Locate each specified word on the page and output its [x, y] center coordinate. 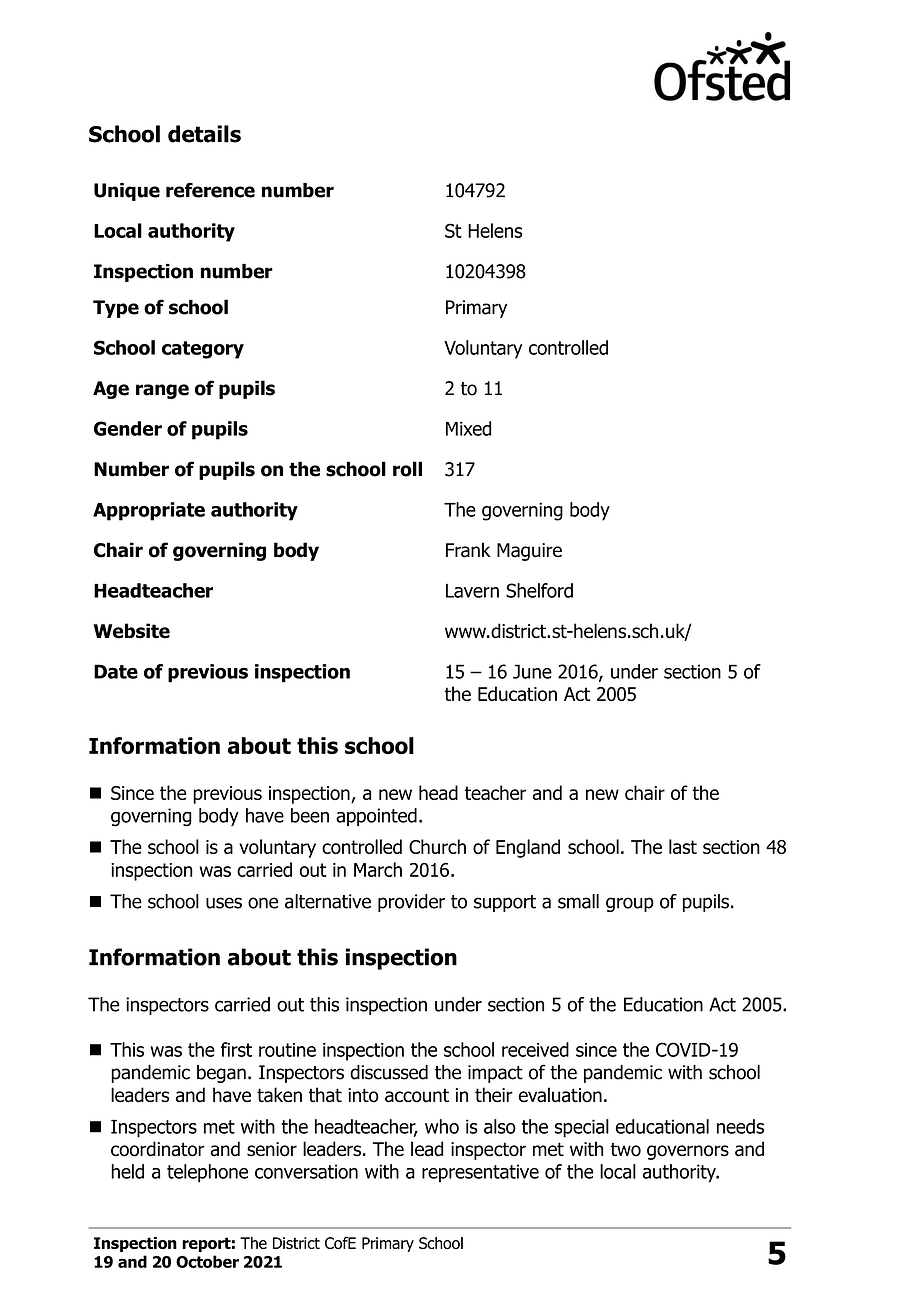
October [207, 1261]
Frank [468, 550]
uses [224, 903]
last [683, 846]
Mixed [468, 428]
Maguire [529, 552]
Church [437, 846]
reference [210, 190]
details [204, 134]
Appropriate [149, 511]
